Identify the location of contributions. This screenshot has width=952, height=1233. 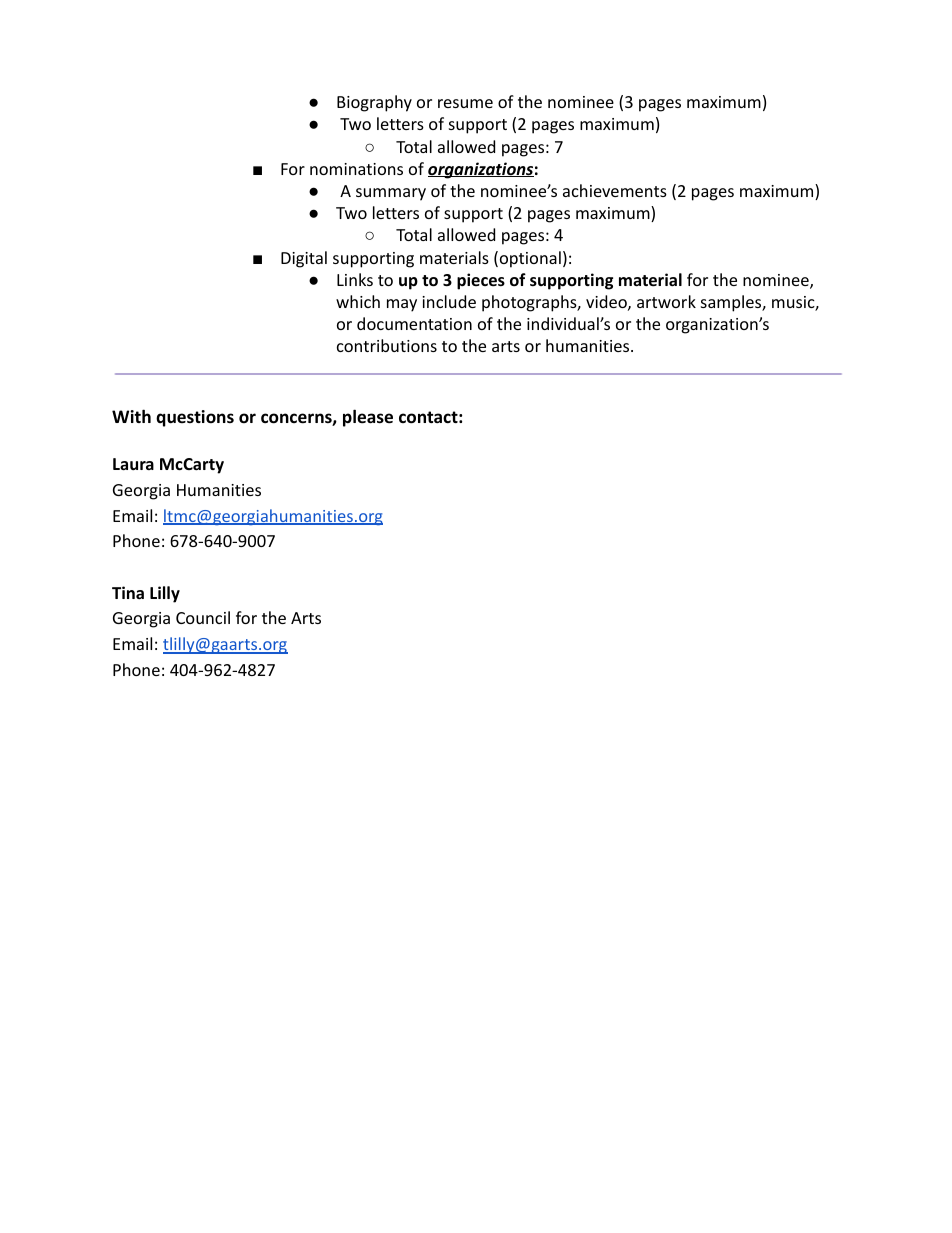
(387, 345).
